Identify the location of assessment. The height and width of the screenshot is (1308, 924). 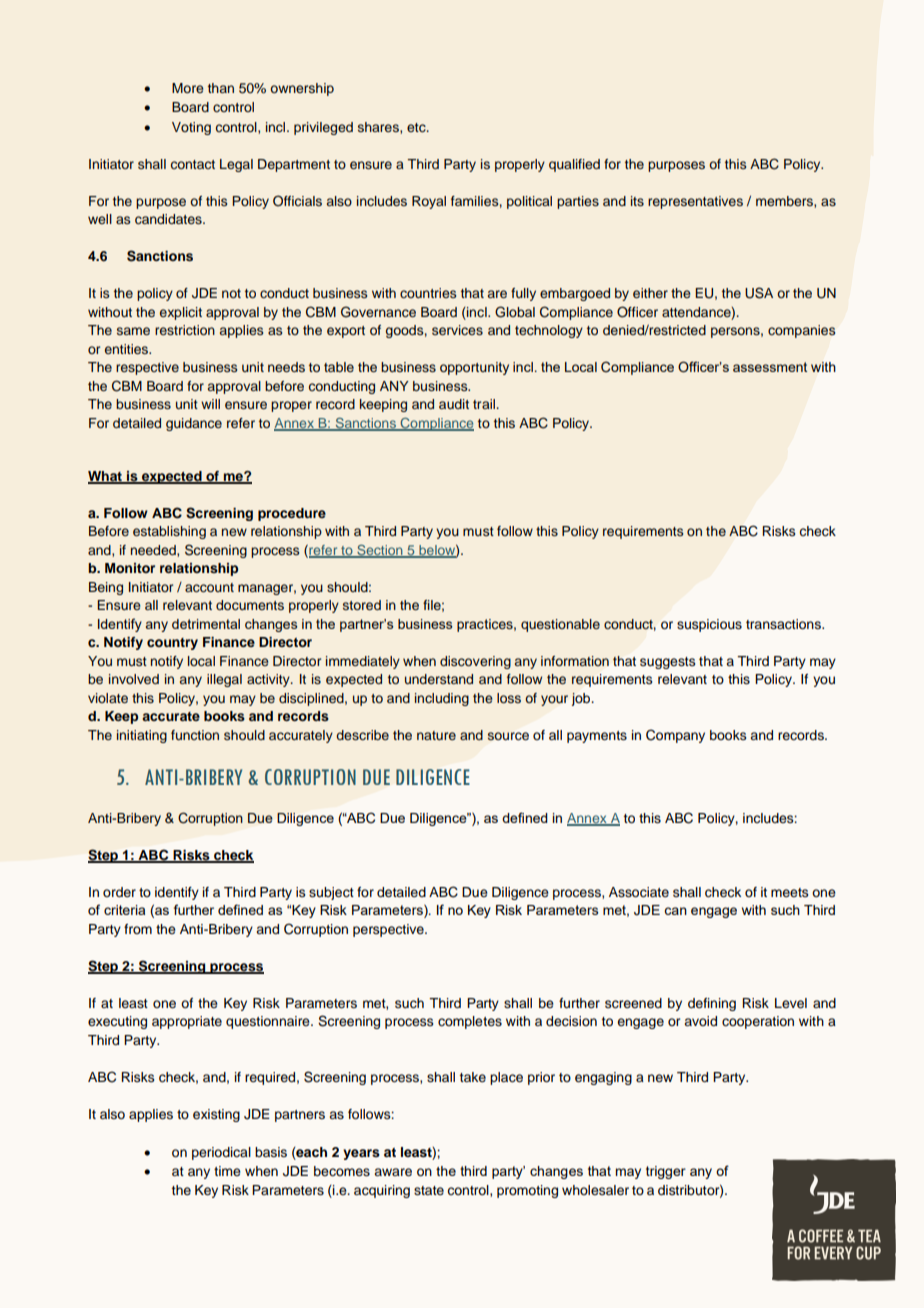
(770, 367).
